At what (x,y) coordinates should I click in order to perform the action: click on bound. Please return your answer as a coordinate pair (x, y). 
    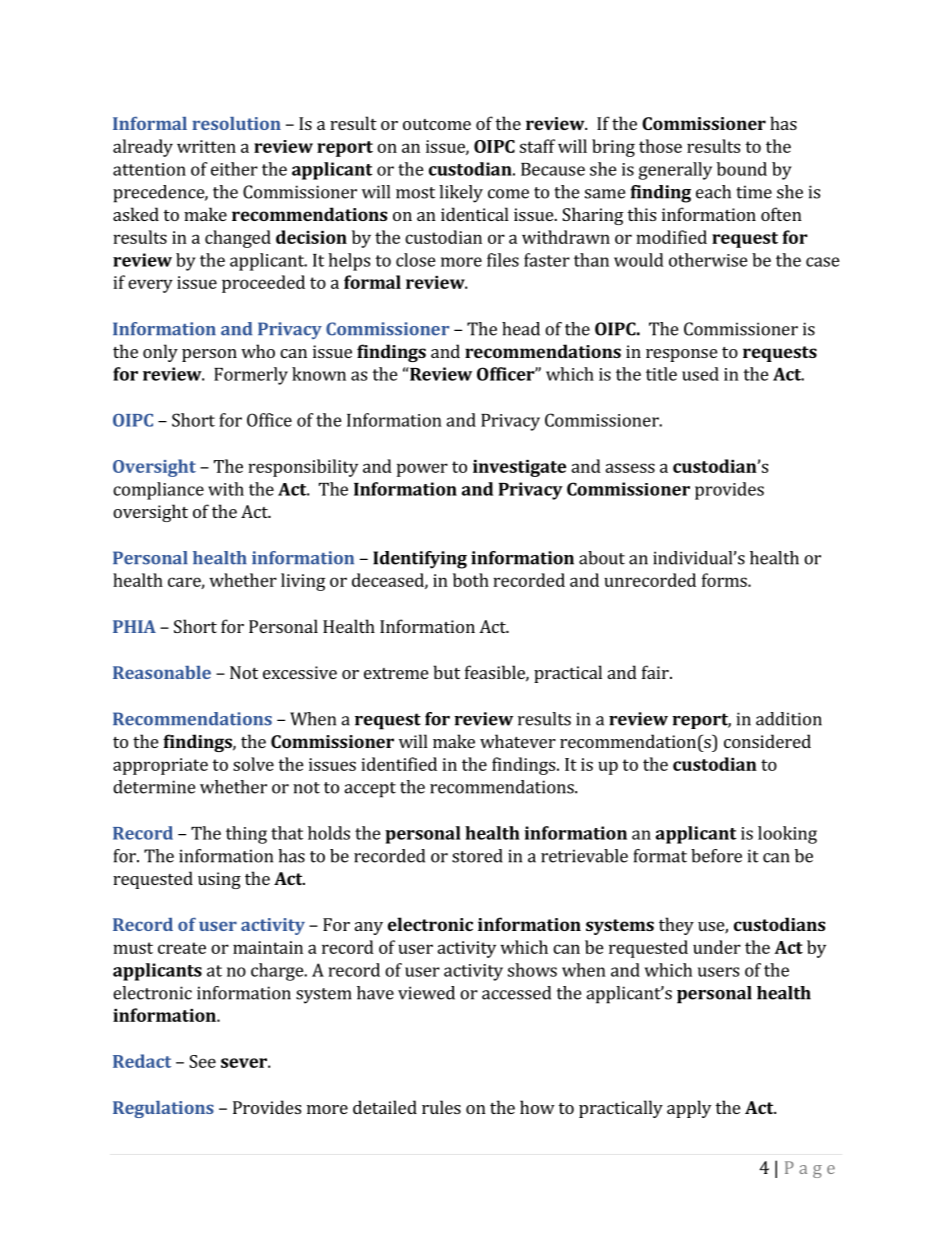
    Looking at the image, I should click on (742, 169).
